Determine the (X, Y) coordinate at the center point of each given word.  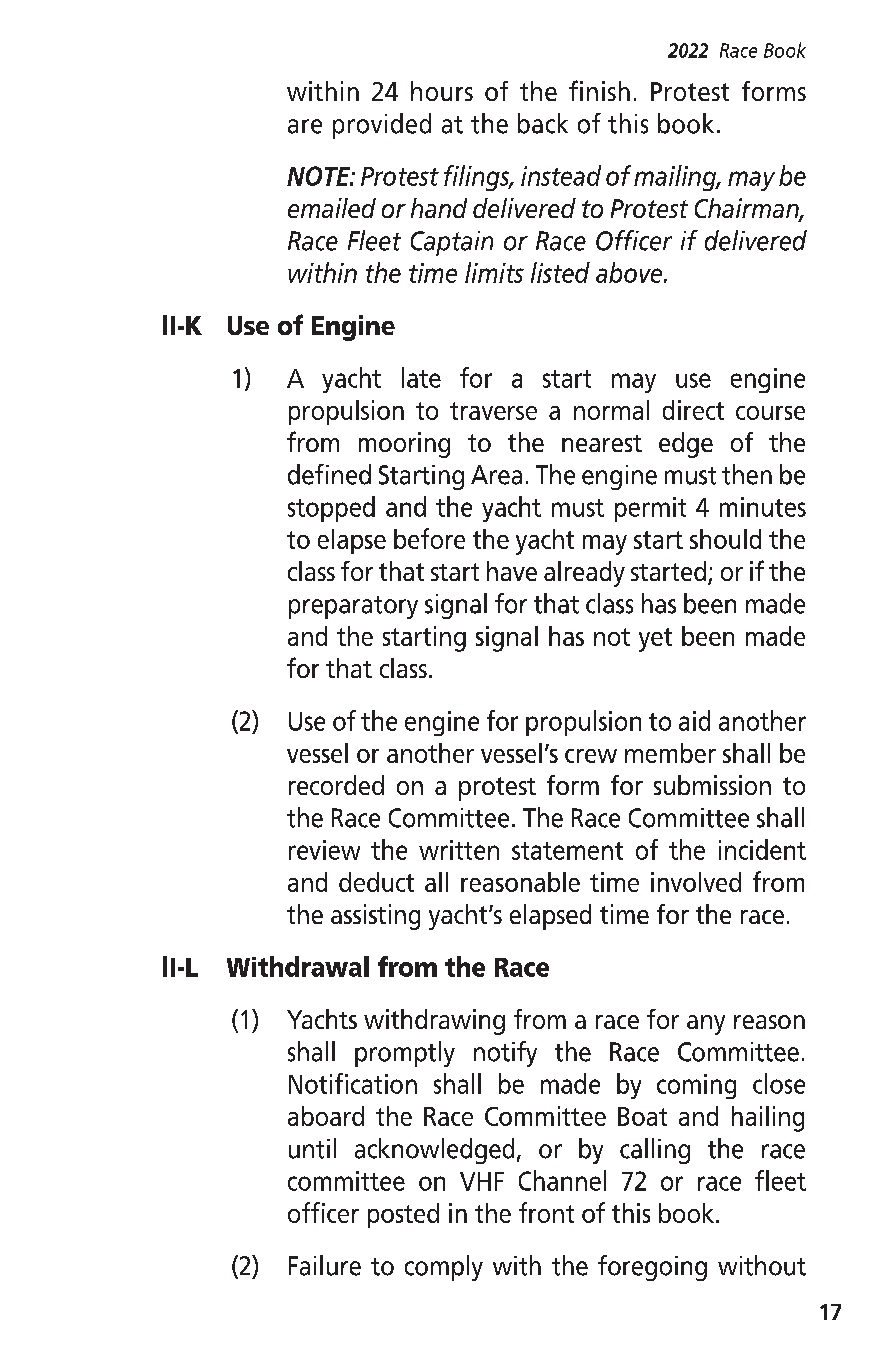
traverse (493, 411)
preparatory (353, 607)
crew (591, 756)
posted (403, 1215)
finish (599, 90)
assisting (375, 917)
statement (567, 851)
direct (693, 410)
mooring (404, 445)
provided (382, 126)
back (543, 123)
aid (694, 720)
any (706, 1025)
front (546, 1212)
